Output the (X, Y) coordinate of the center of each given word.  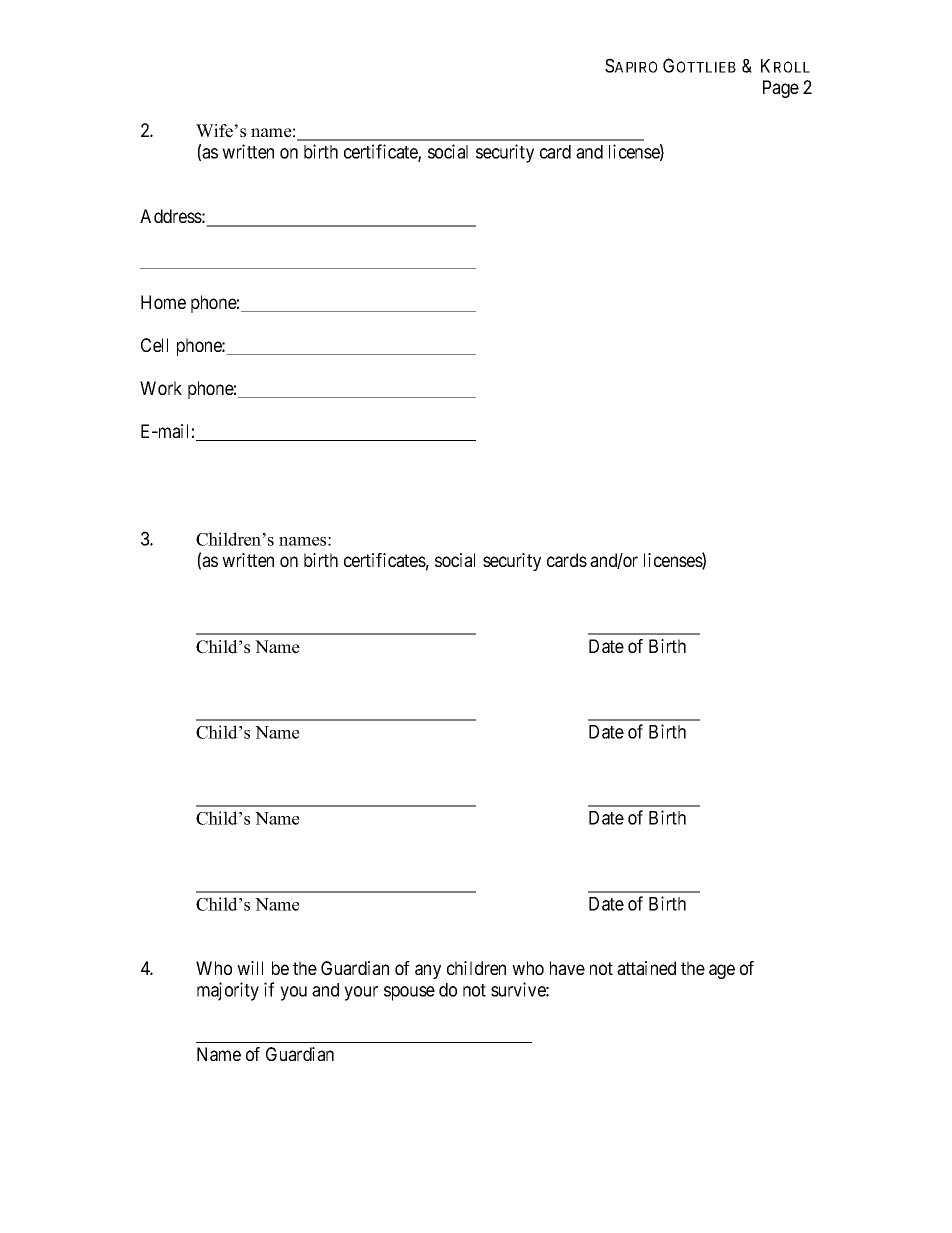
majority (228, 991)
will (250, 968)
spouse (409, 993)
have (567, 968)
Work (161, 388)
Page (781, 89)
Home (163, 302)
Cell (154, 345)
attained (646, 968)
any (428, 971)
